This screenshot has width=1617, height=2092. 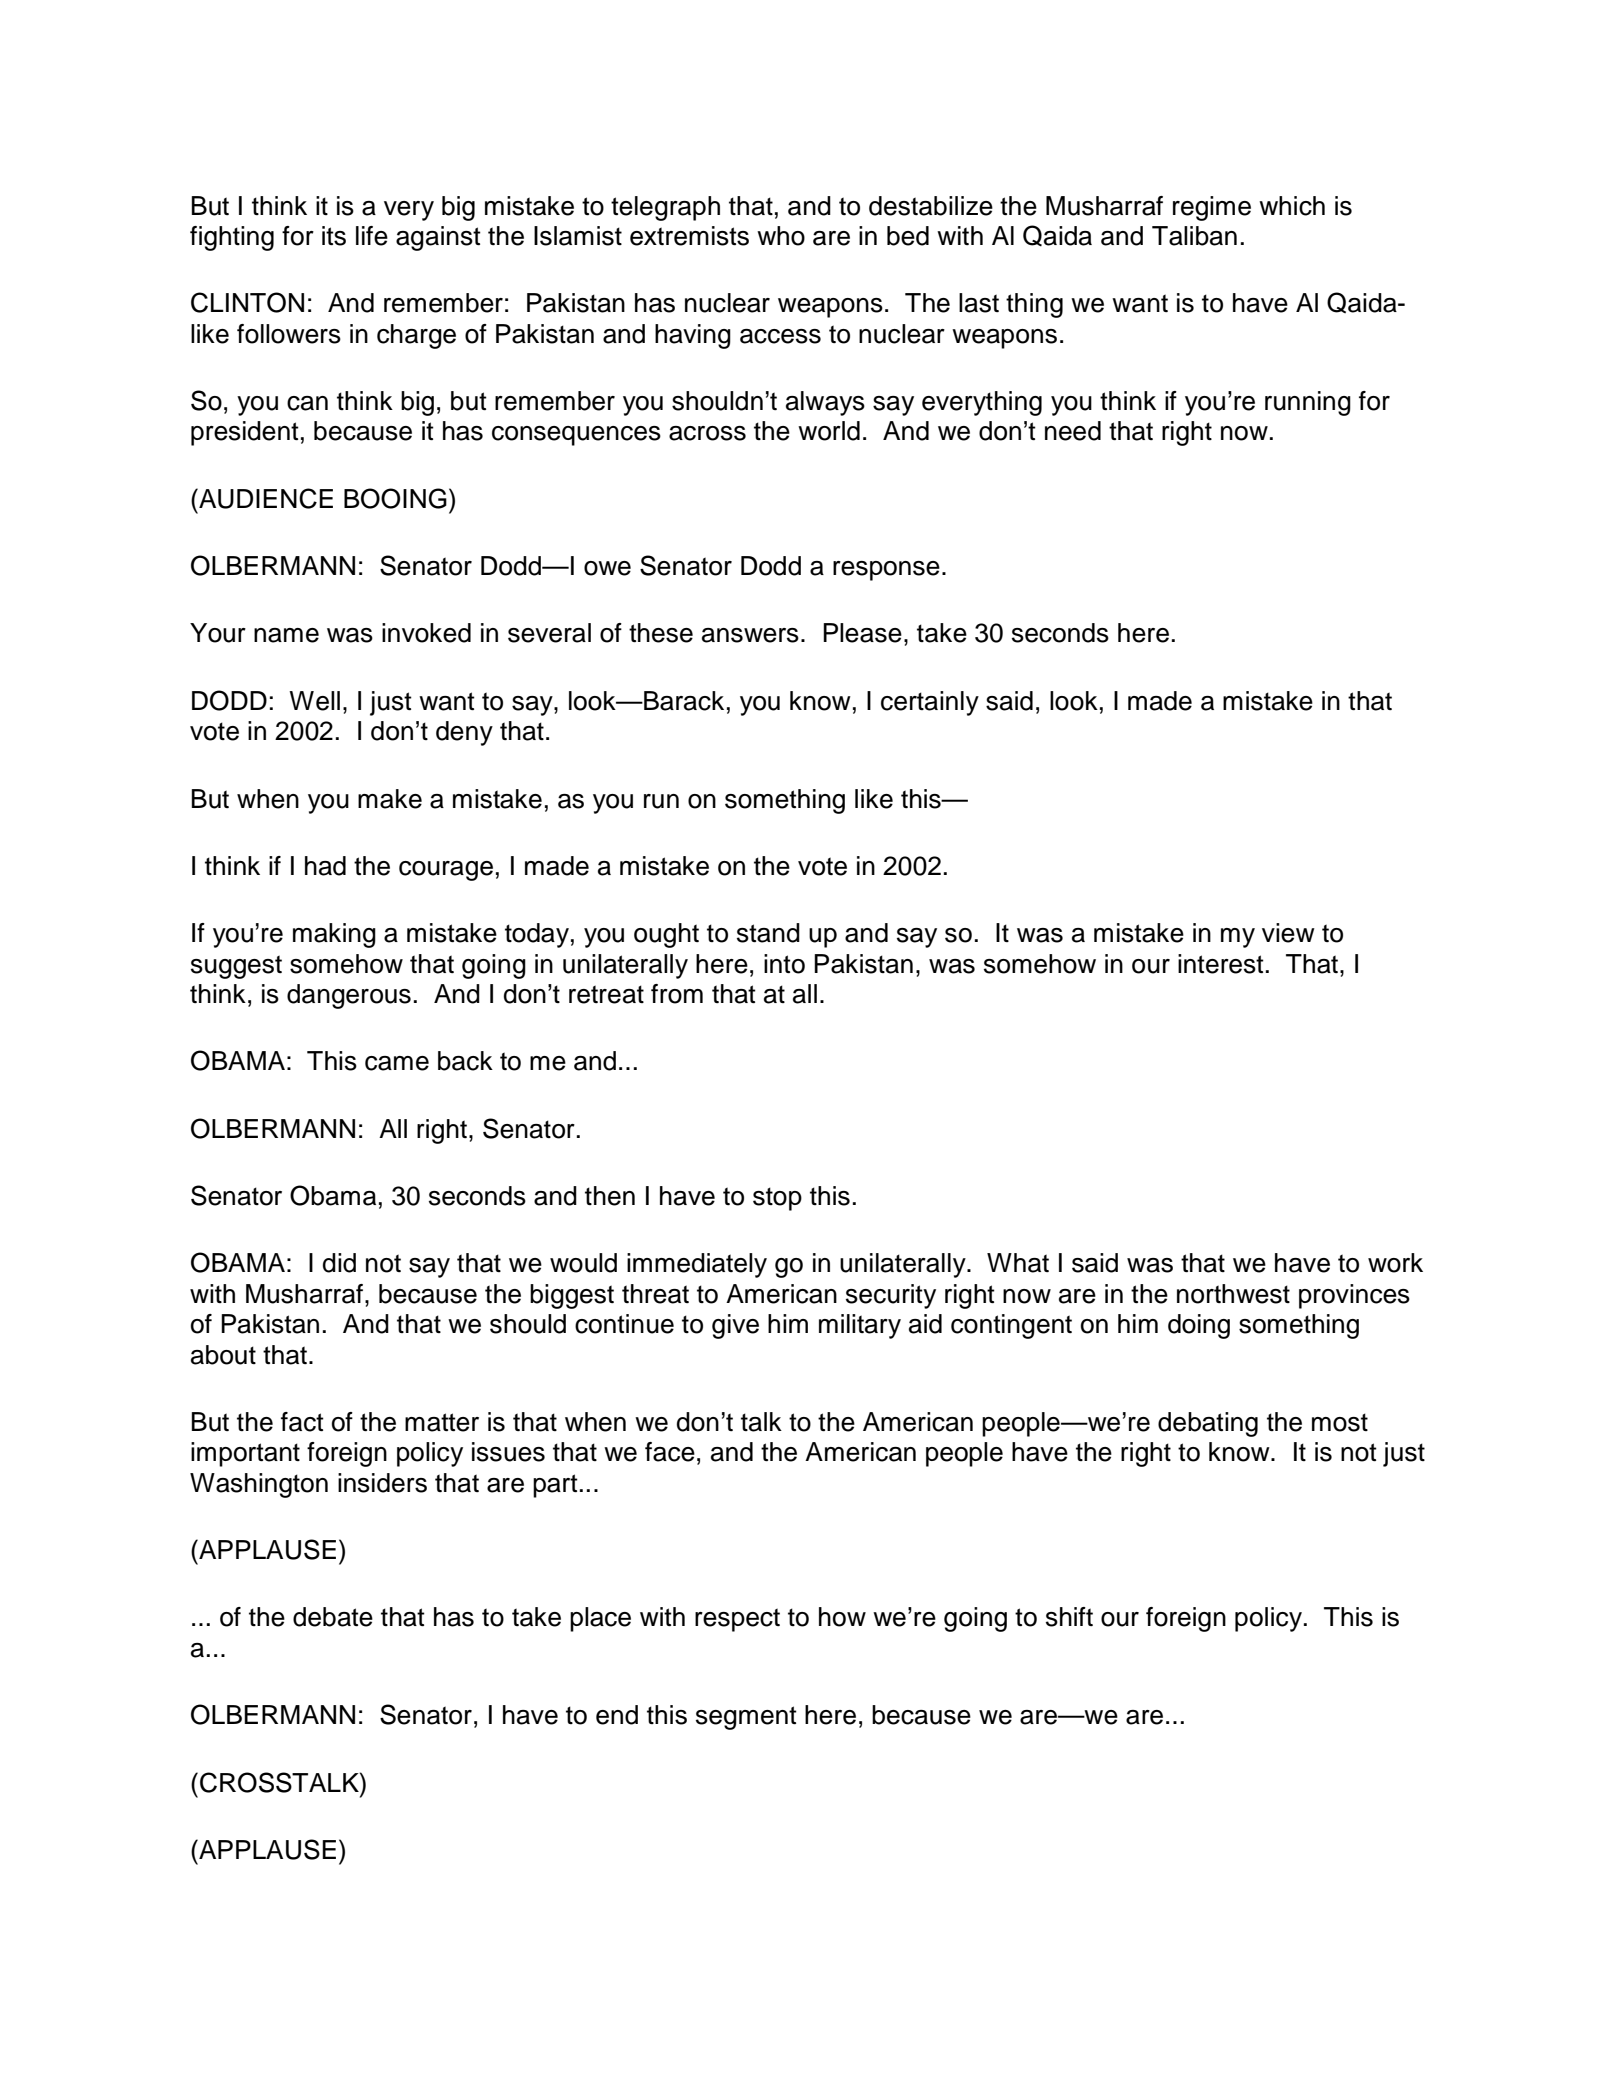 I want to click on stand, so click(x=768, y=933).
